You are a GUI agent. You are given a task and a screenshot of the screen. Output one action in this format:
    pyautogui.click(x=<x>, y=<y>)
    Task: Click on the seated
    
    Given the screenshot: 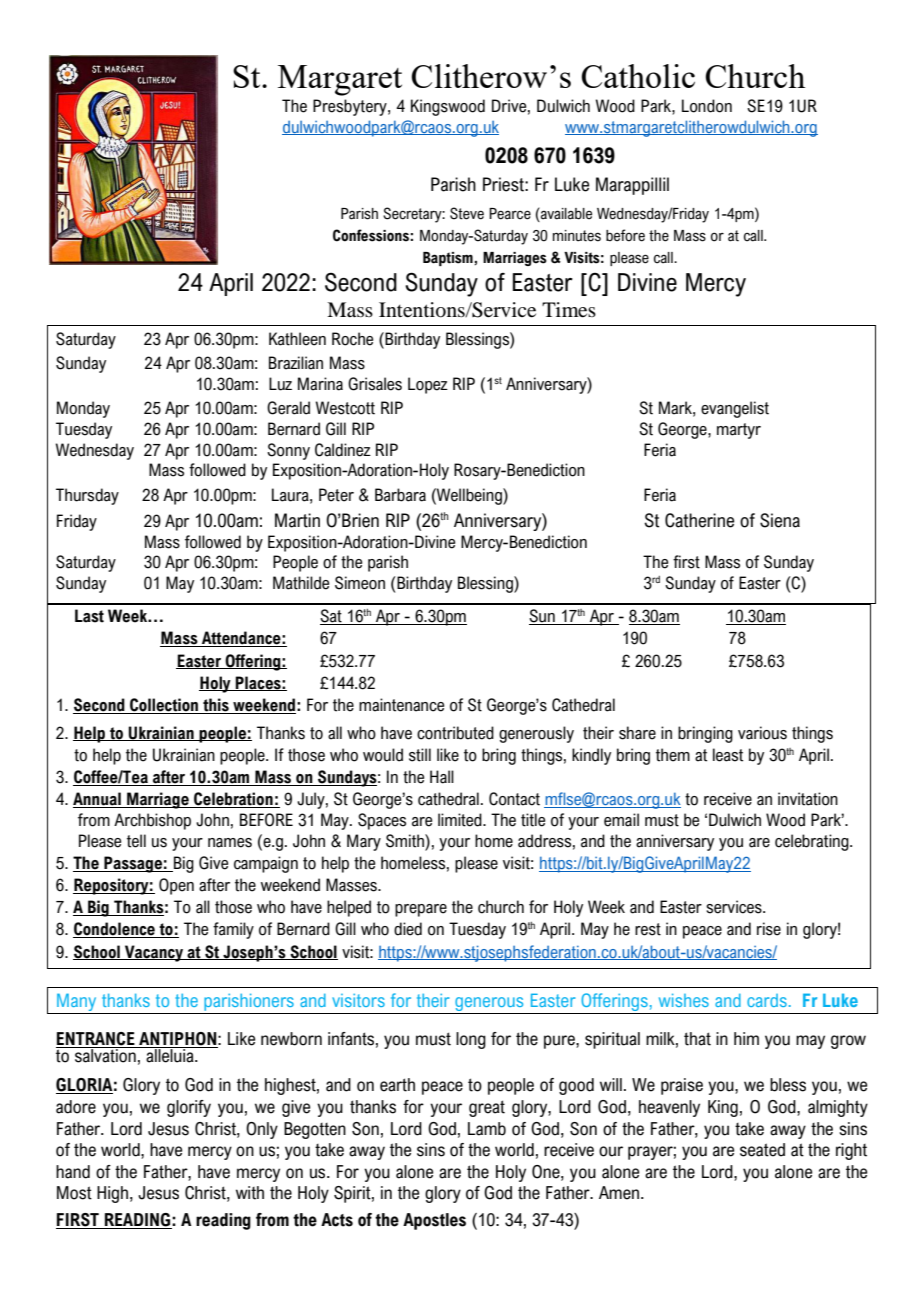 What is the action you would take?
    pyautogui.click(x=762, y=1150)
